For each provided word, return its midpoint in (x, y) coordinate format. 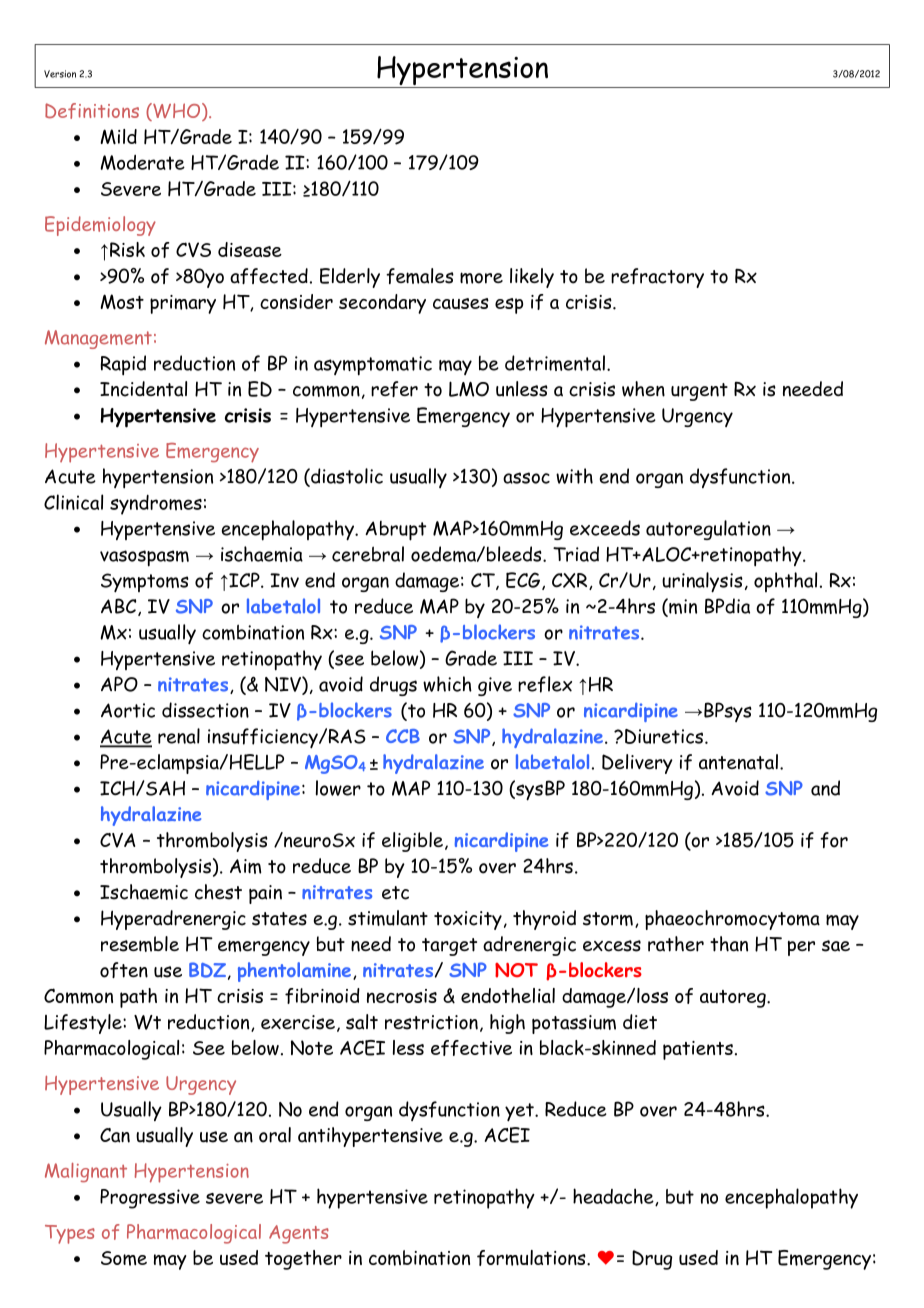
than (729, 944)
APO (119, 684)
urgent (699, 392)
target (449, 947)
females (420, 276)
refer (394, 389)
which (447, 684)
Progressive (150, 1199)
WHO (177, 112)
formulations (532, 1258)
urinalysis (702, 582)
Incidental (143, 389)
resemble (140, 944)
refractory (657, 278)
